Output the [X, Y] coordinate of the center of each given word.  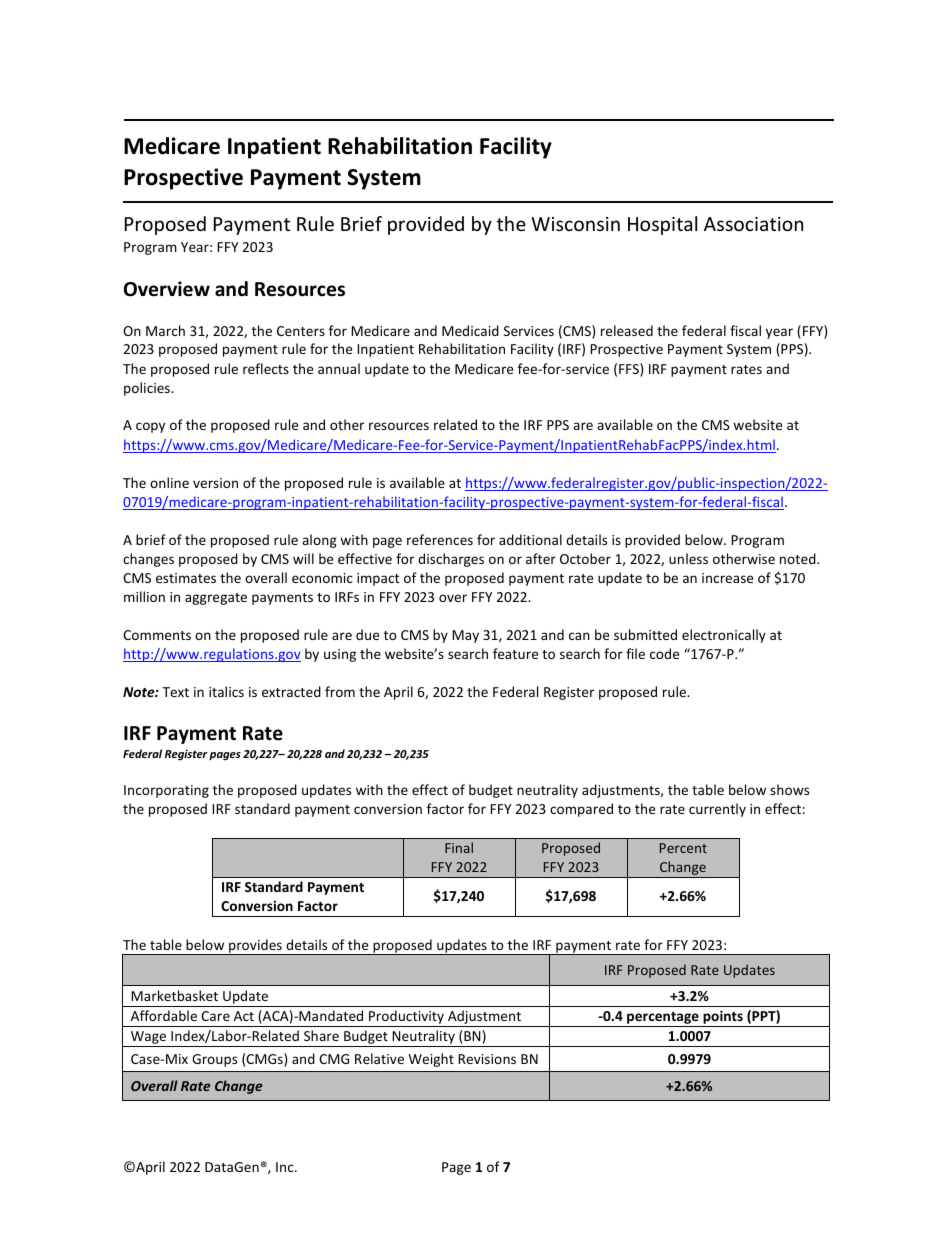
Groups [214, 1060]
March [165, 330]
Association [753, 224]
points [723, 1018]
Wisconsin [575, 224]
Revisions [487, 1059]
